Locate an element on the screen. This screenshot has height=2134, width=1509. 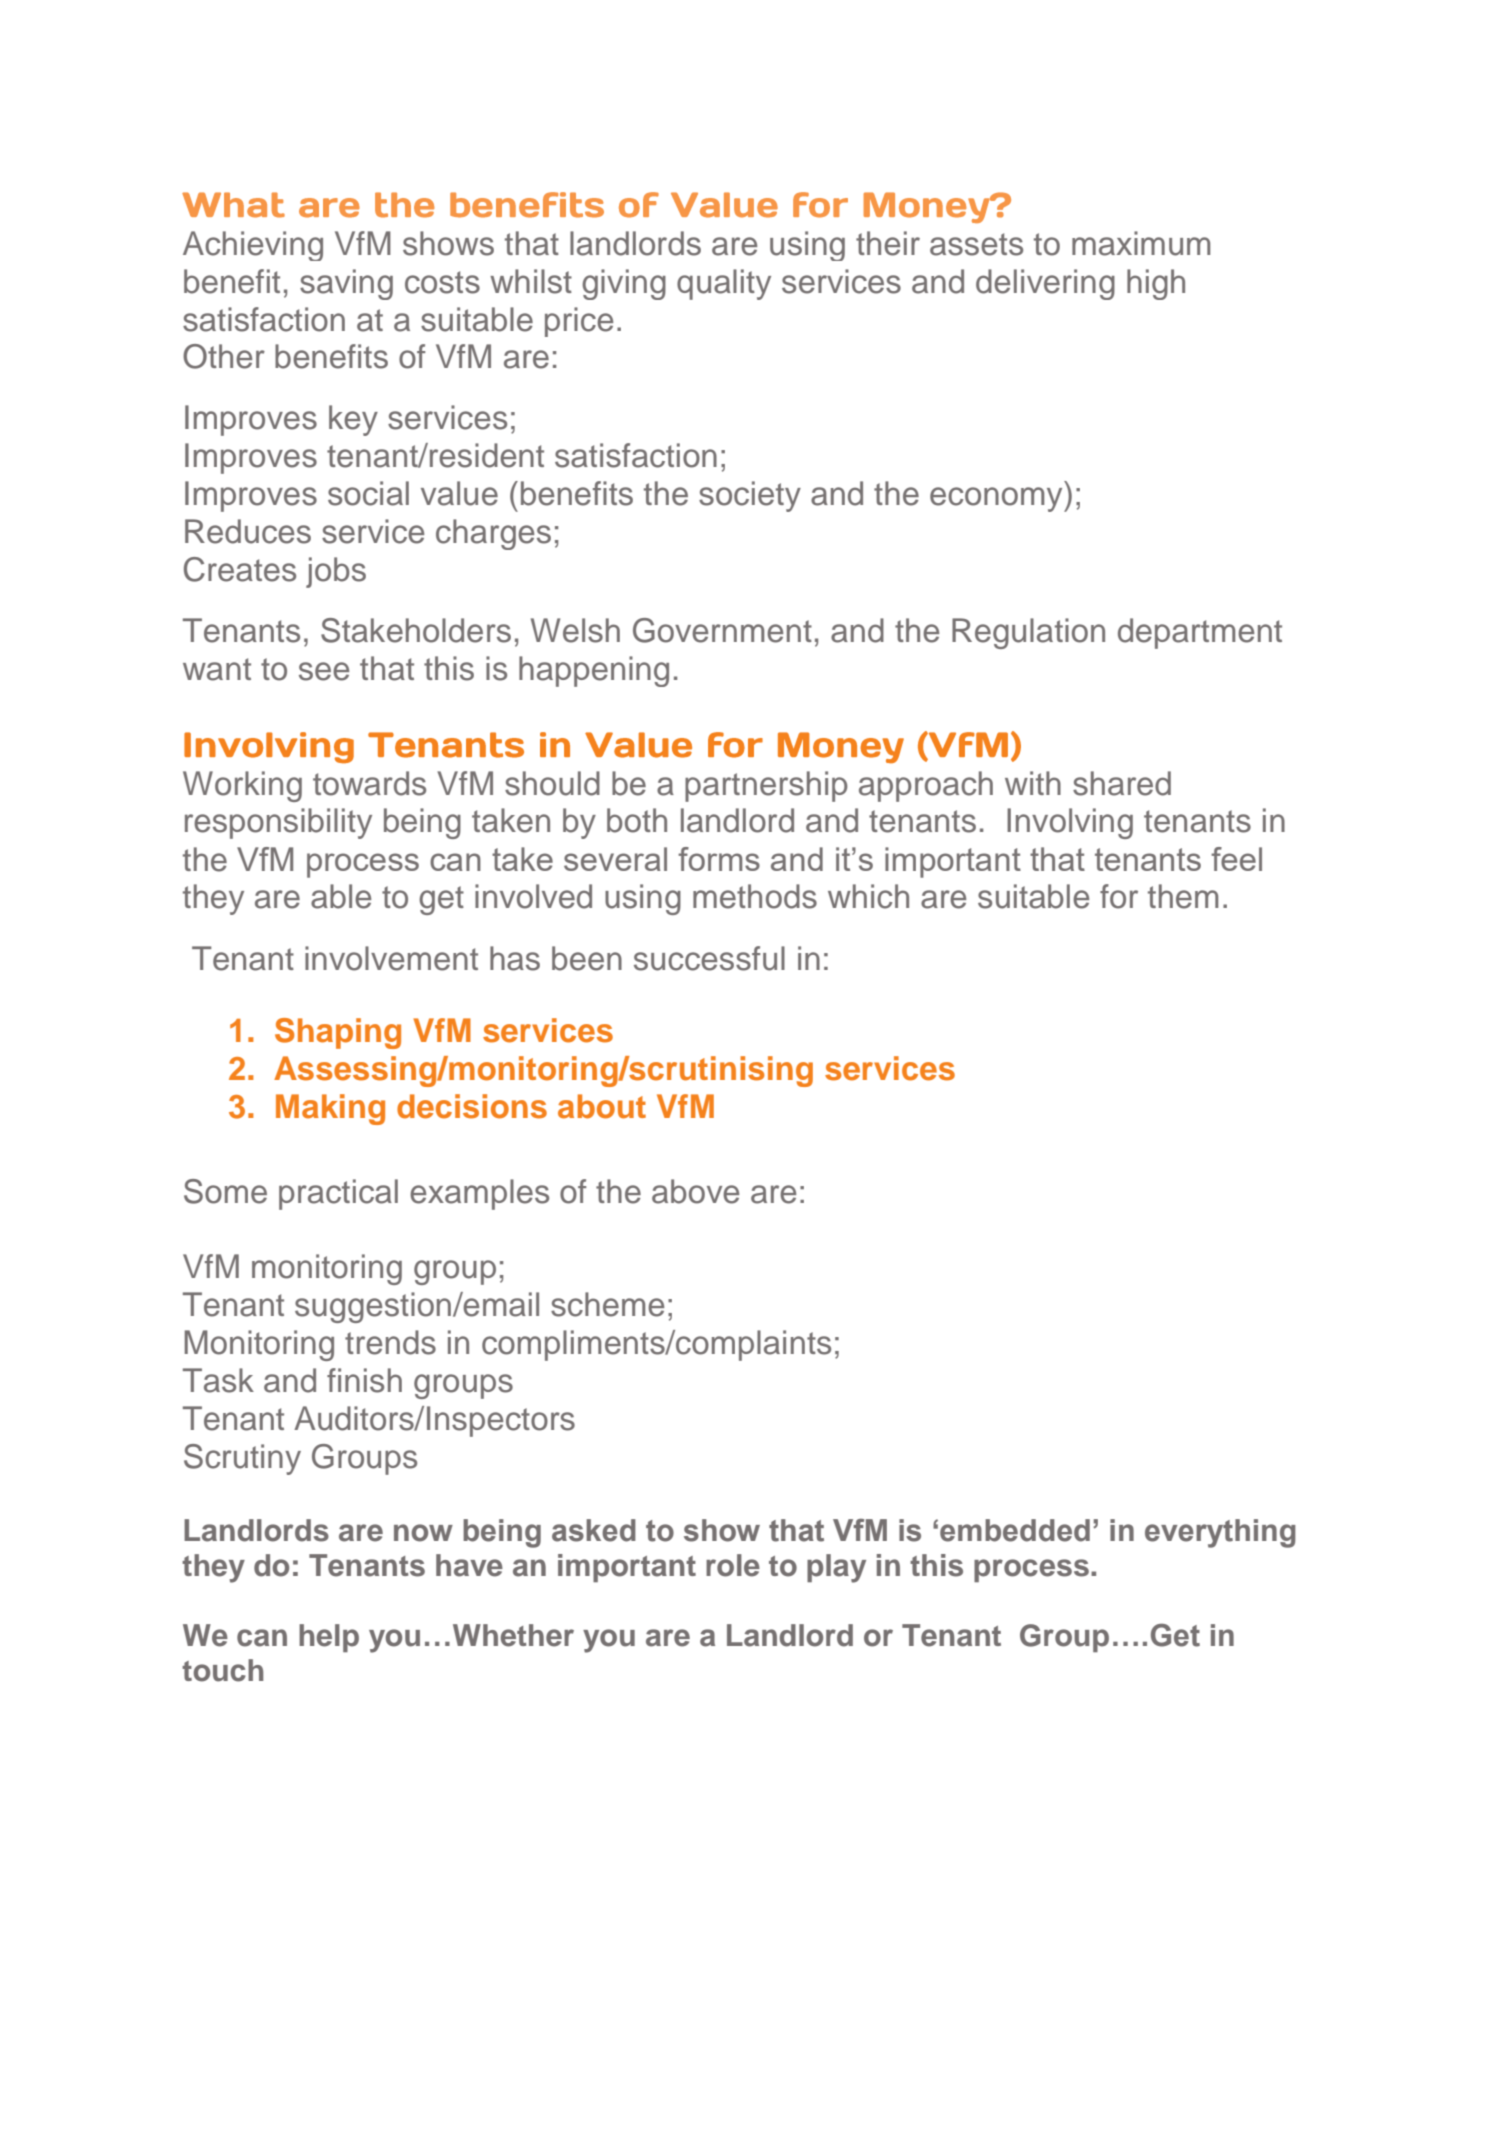
Government is located at coordinates (722, 630).
